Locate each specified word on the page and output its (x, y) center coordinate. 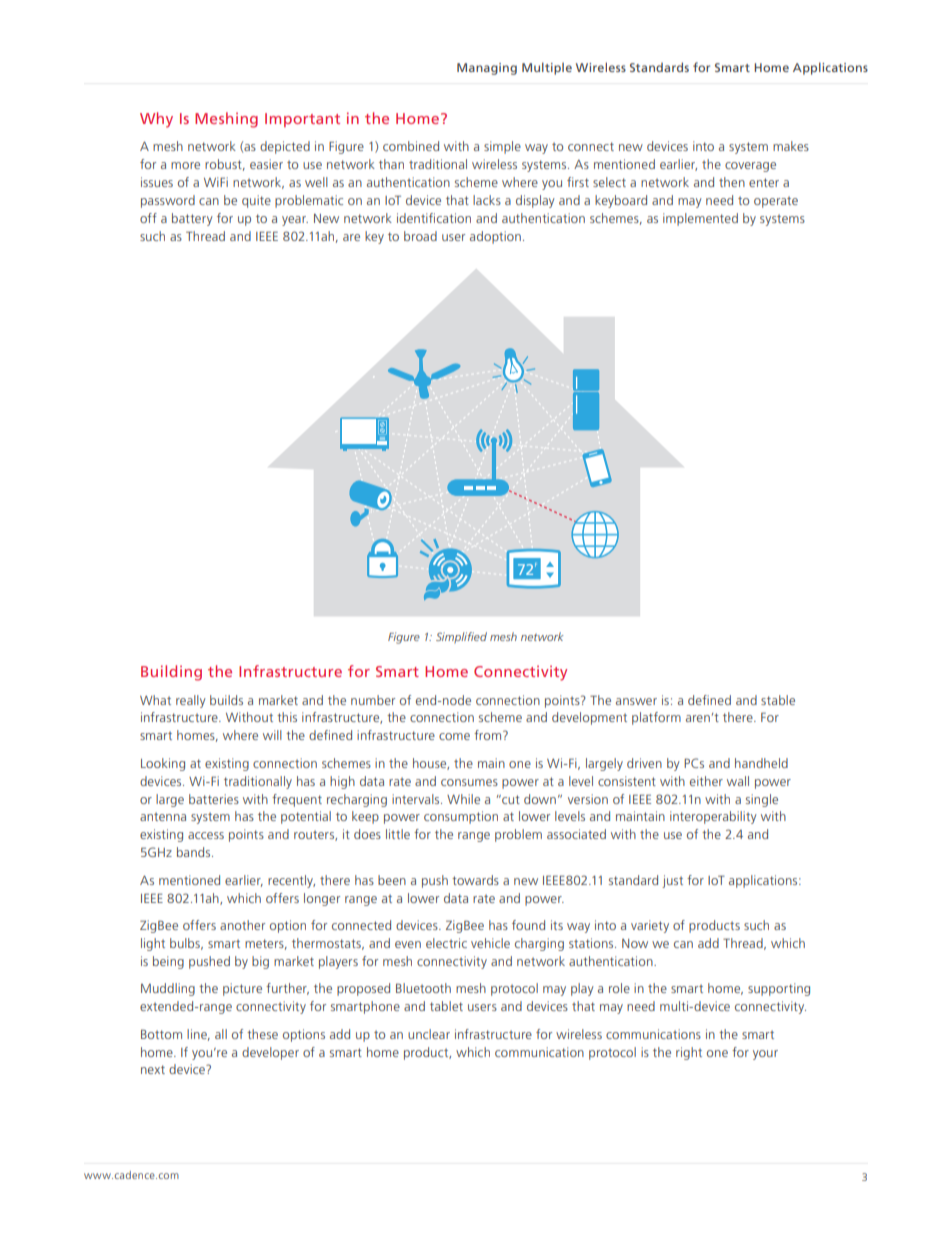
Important (302, 120)
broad (420, 236)
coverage (750, 167)
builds (226, 700)
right (689, 1053)
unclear (429, 1034)
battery (192, 219)
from (489, 735)
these (262, 1034)
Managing (487, 69)
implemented (700, 219)
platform (656, 718)
